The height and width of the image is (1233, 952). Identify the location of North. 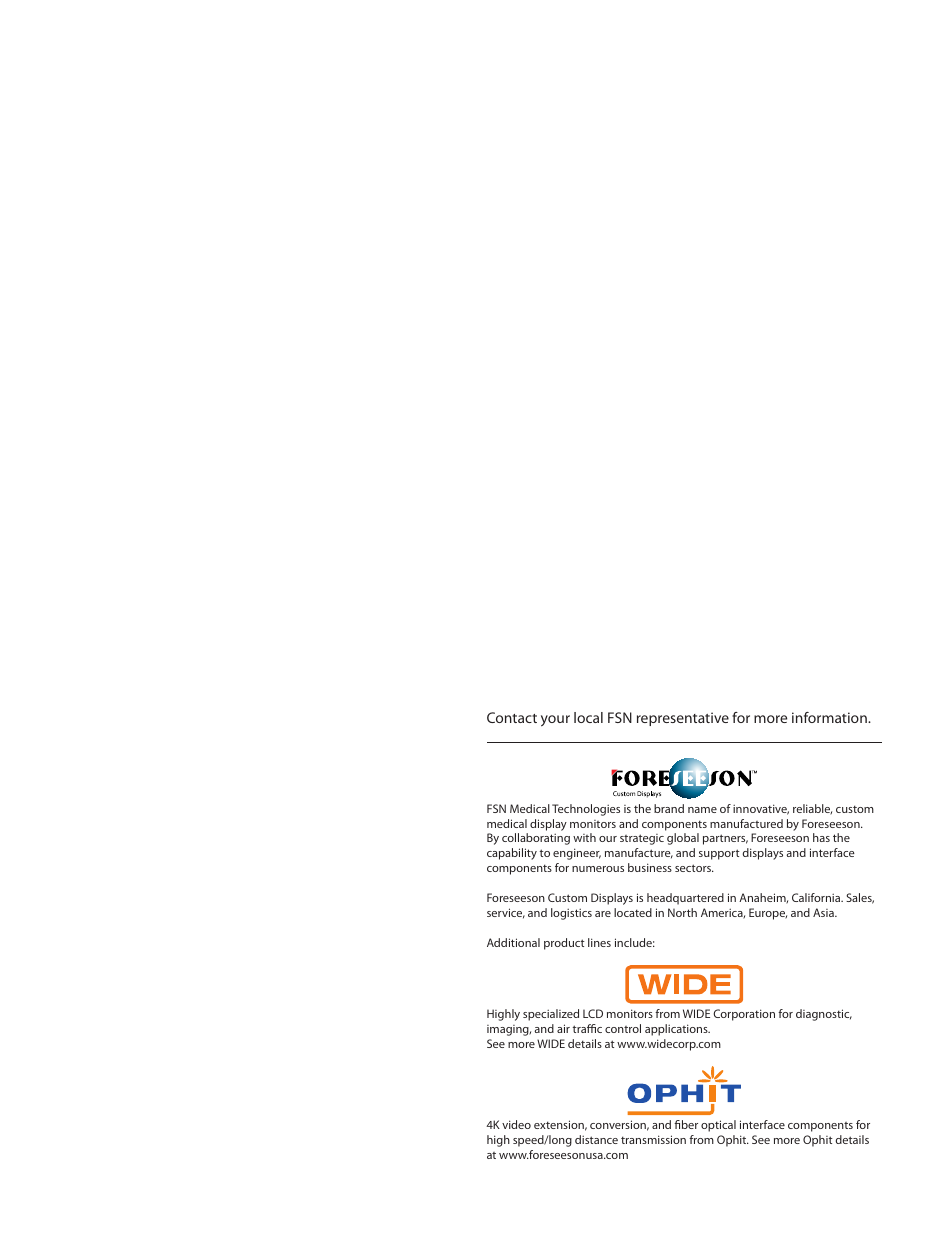
(682, 912).
